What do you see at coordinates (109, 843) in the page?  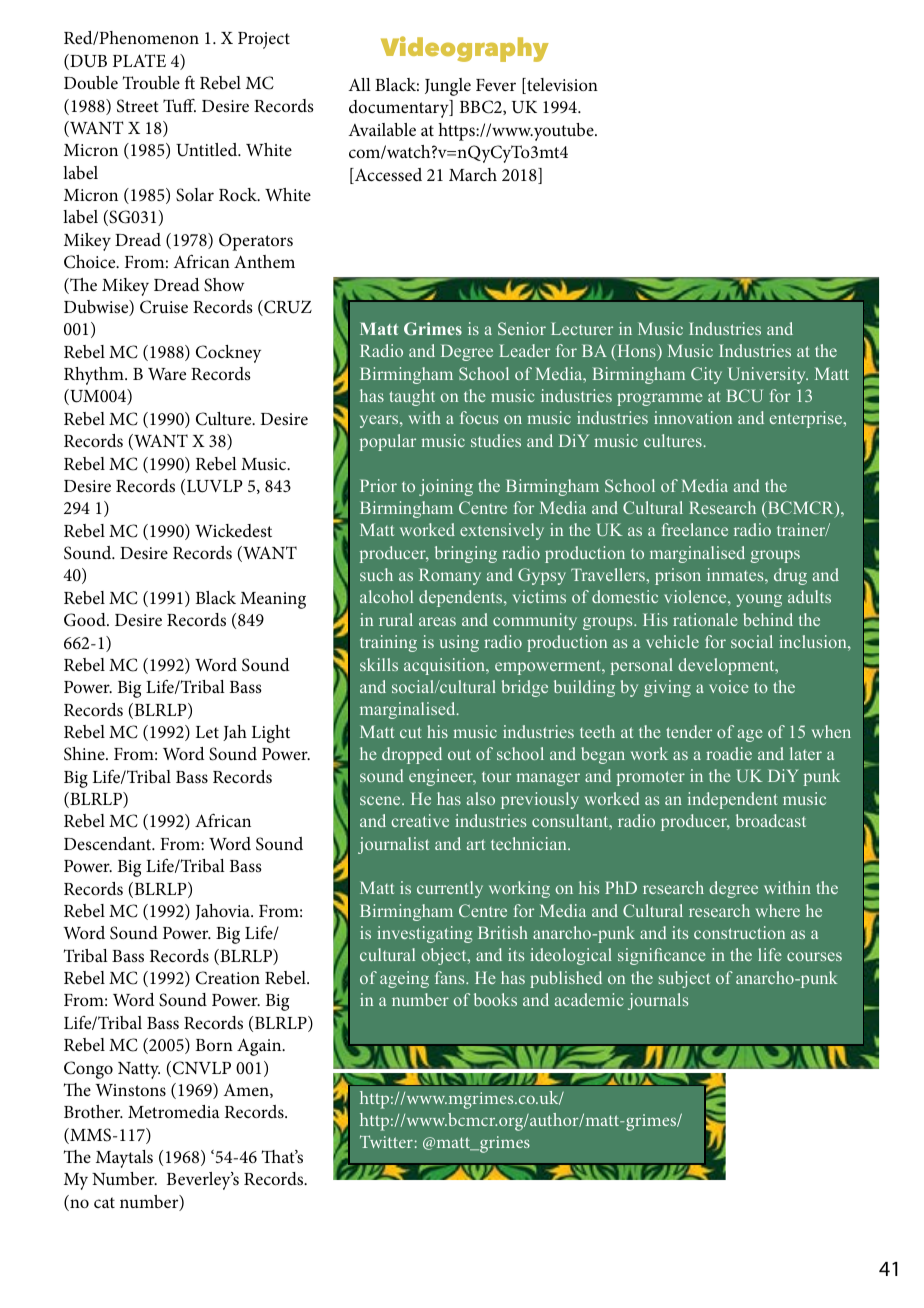 I see `Descendant` at bounding box center [109, 843].
